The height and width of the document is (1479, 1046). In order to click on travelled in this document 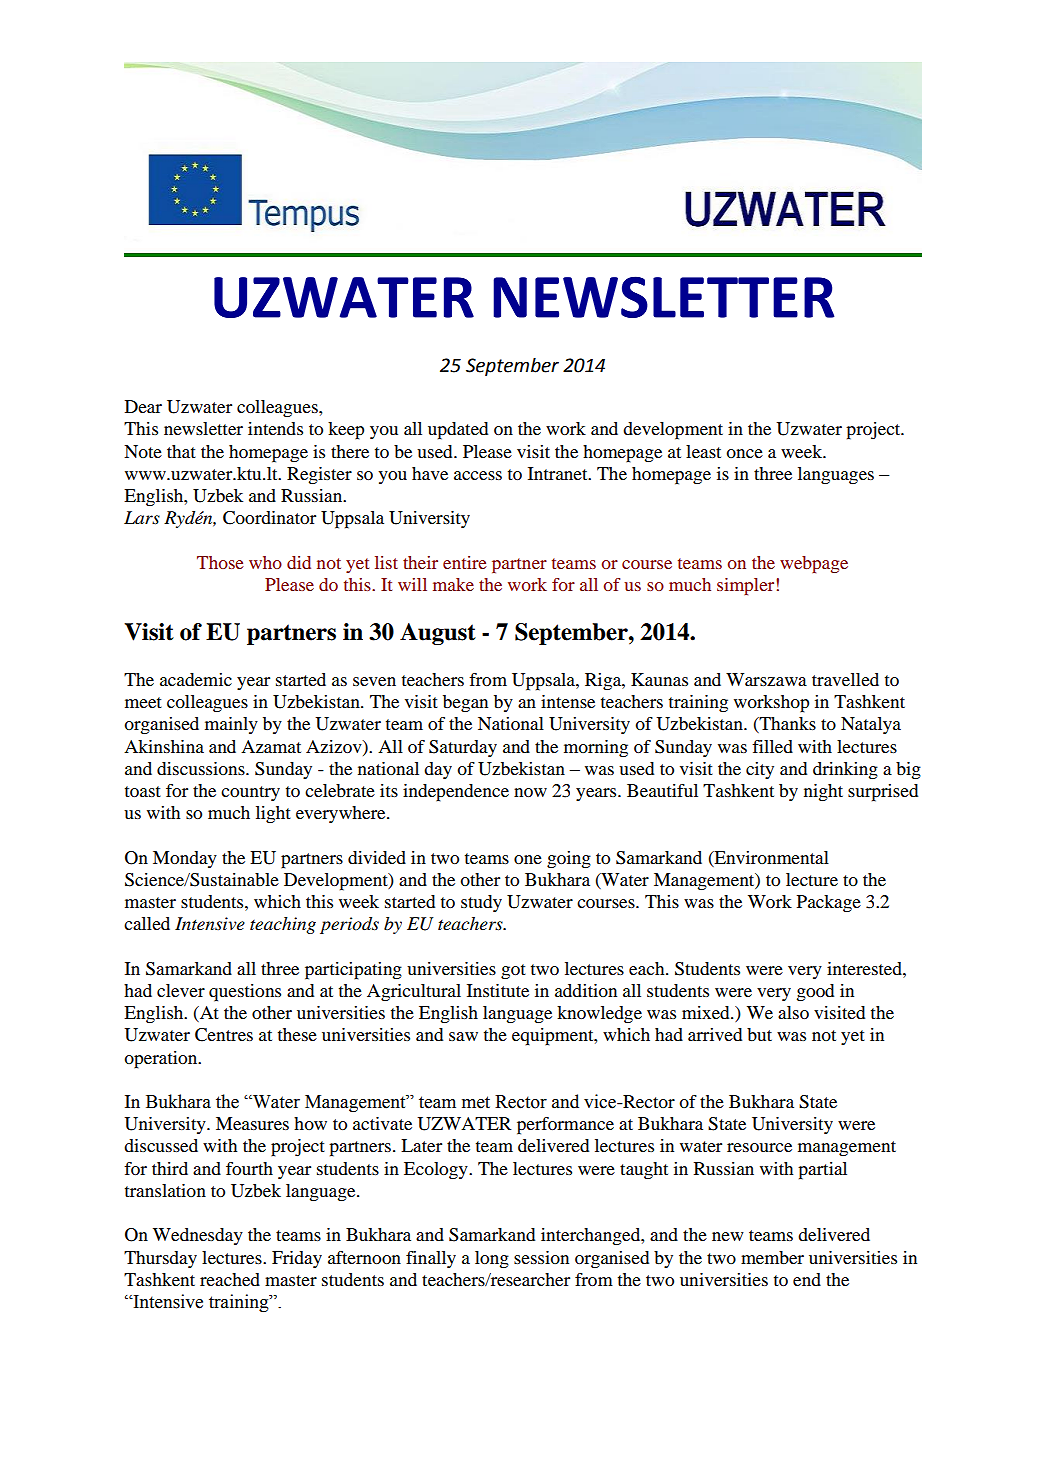, I will do `click(845, 679)`.
